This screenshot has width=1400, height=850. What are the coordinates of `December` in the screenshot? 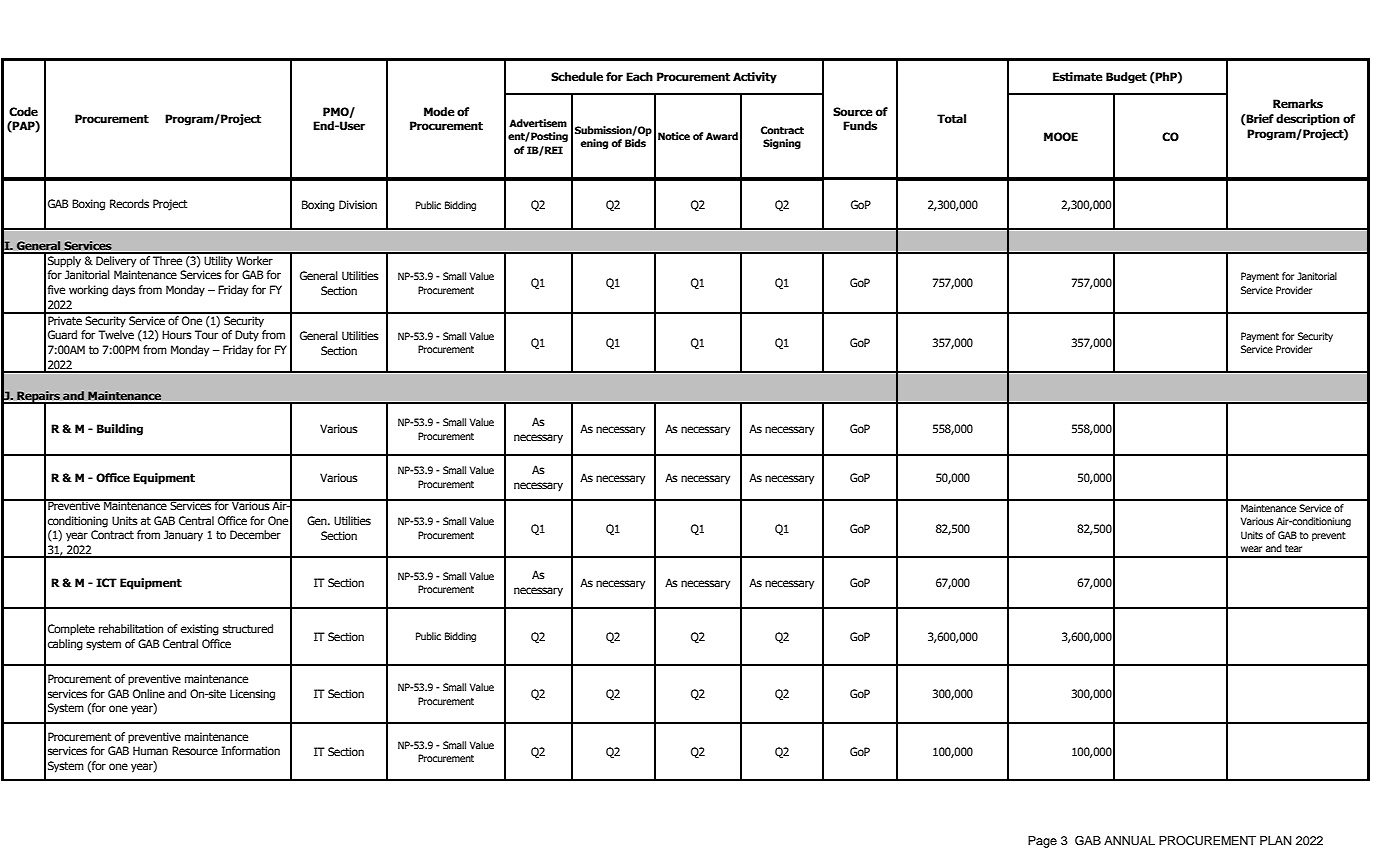 It's located at (255, 534).
